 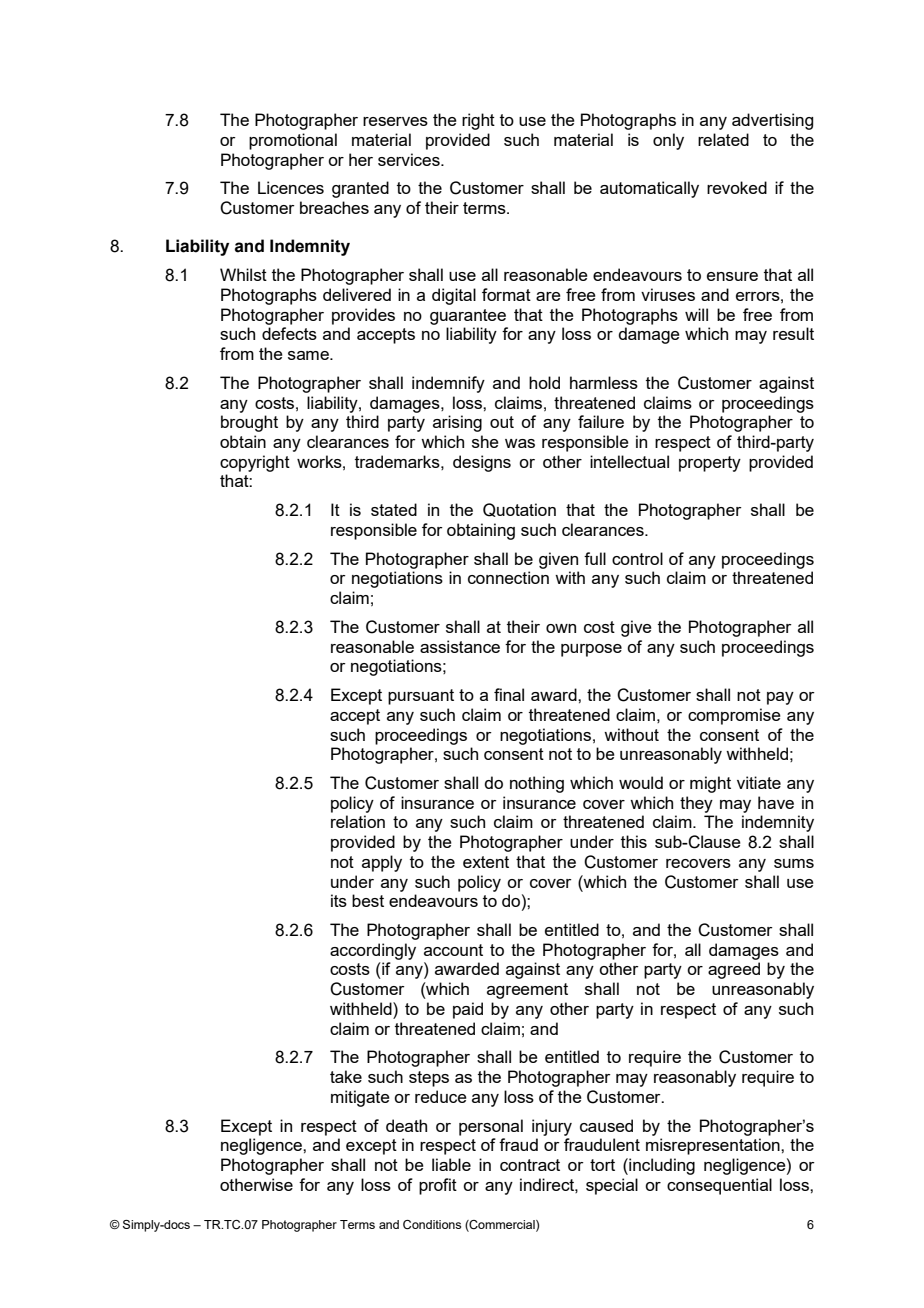 I want to click on agreed, so click(x=734, y=970).
